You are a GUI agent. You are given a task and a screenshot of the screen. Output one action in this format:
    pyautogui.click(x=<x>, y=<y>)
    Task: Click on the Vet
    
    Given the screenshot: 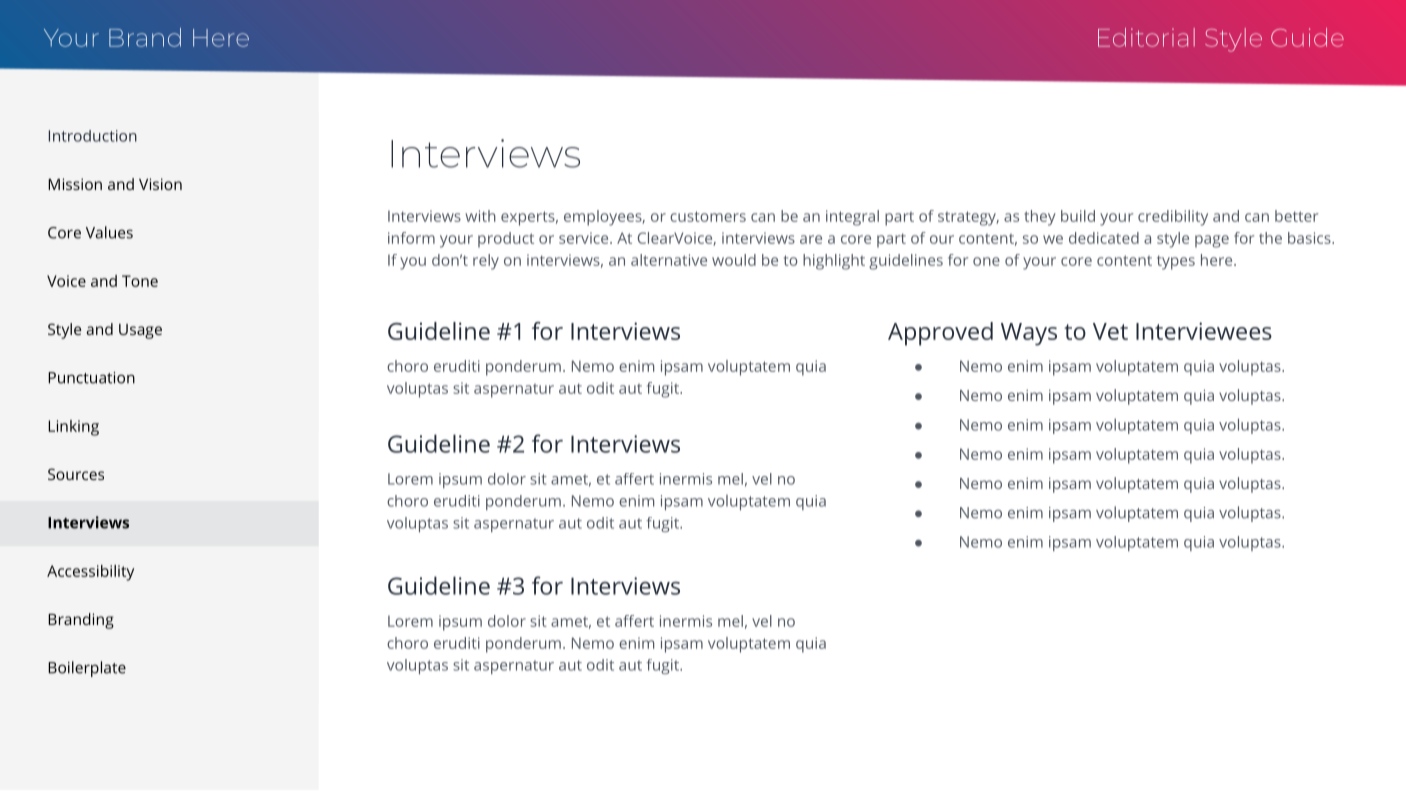 What is the action you would take?
    pyautogui.click(x=1110, y=331)
